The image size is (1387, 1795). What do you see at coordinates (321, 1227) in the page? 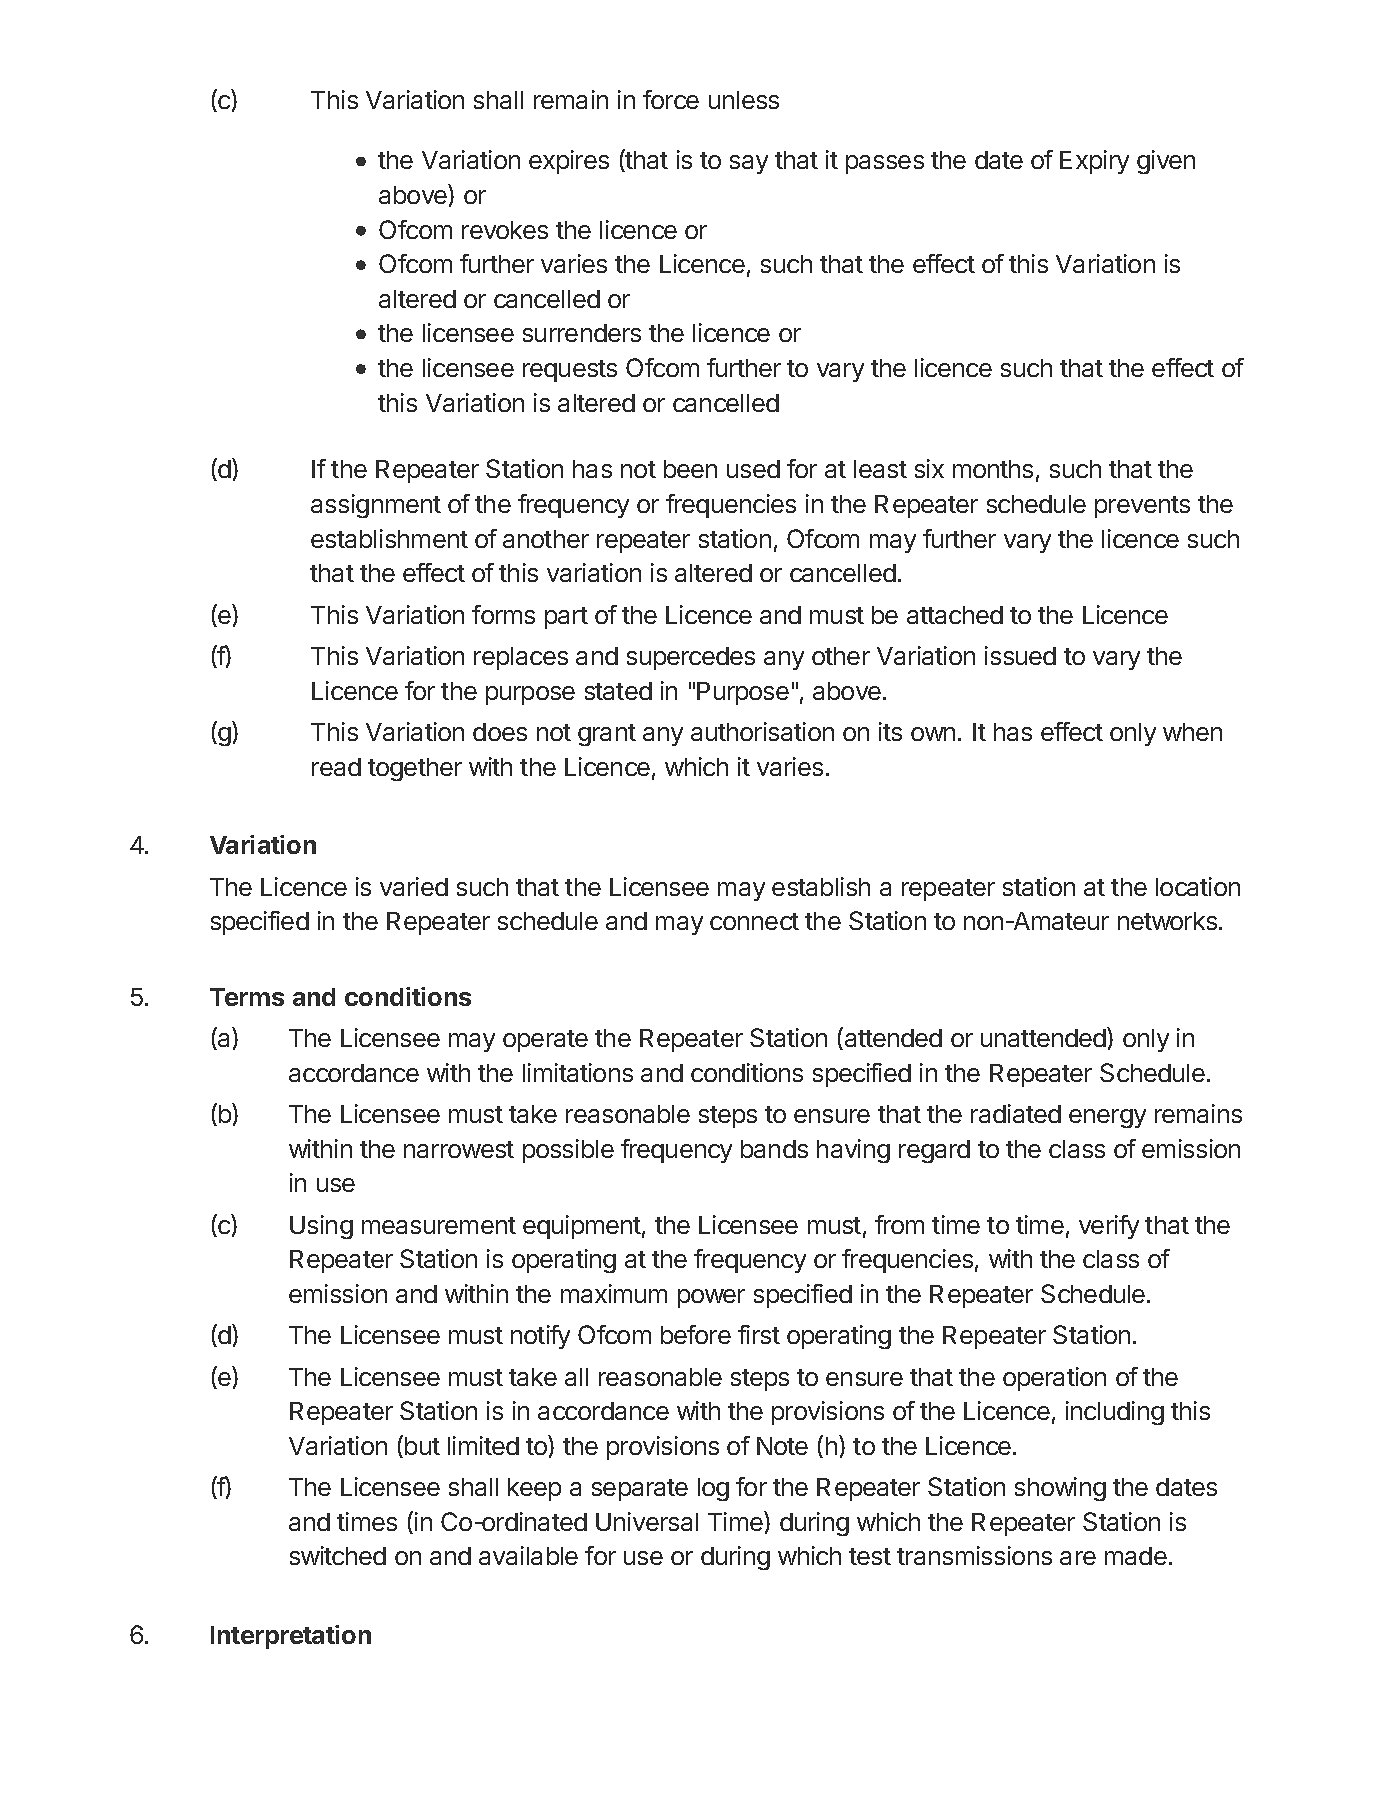
I see `Using` at bounding box center [321, 1227].
